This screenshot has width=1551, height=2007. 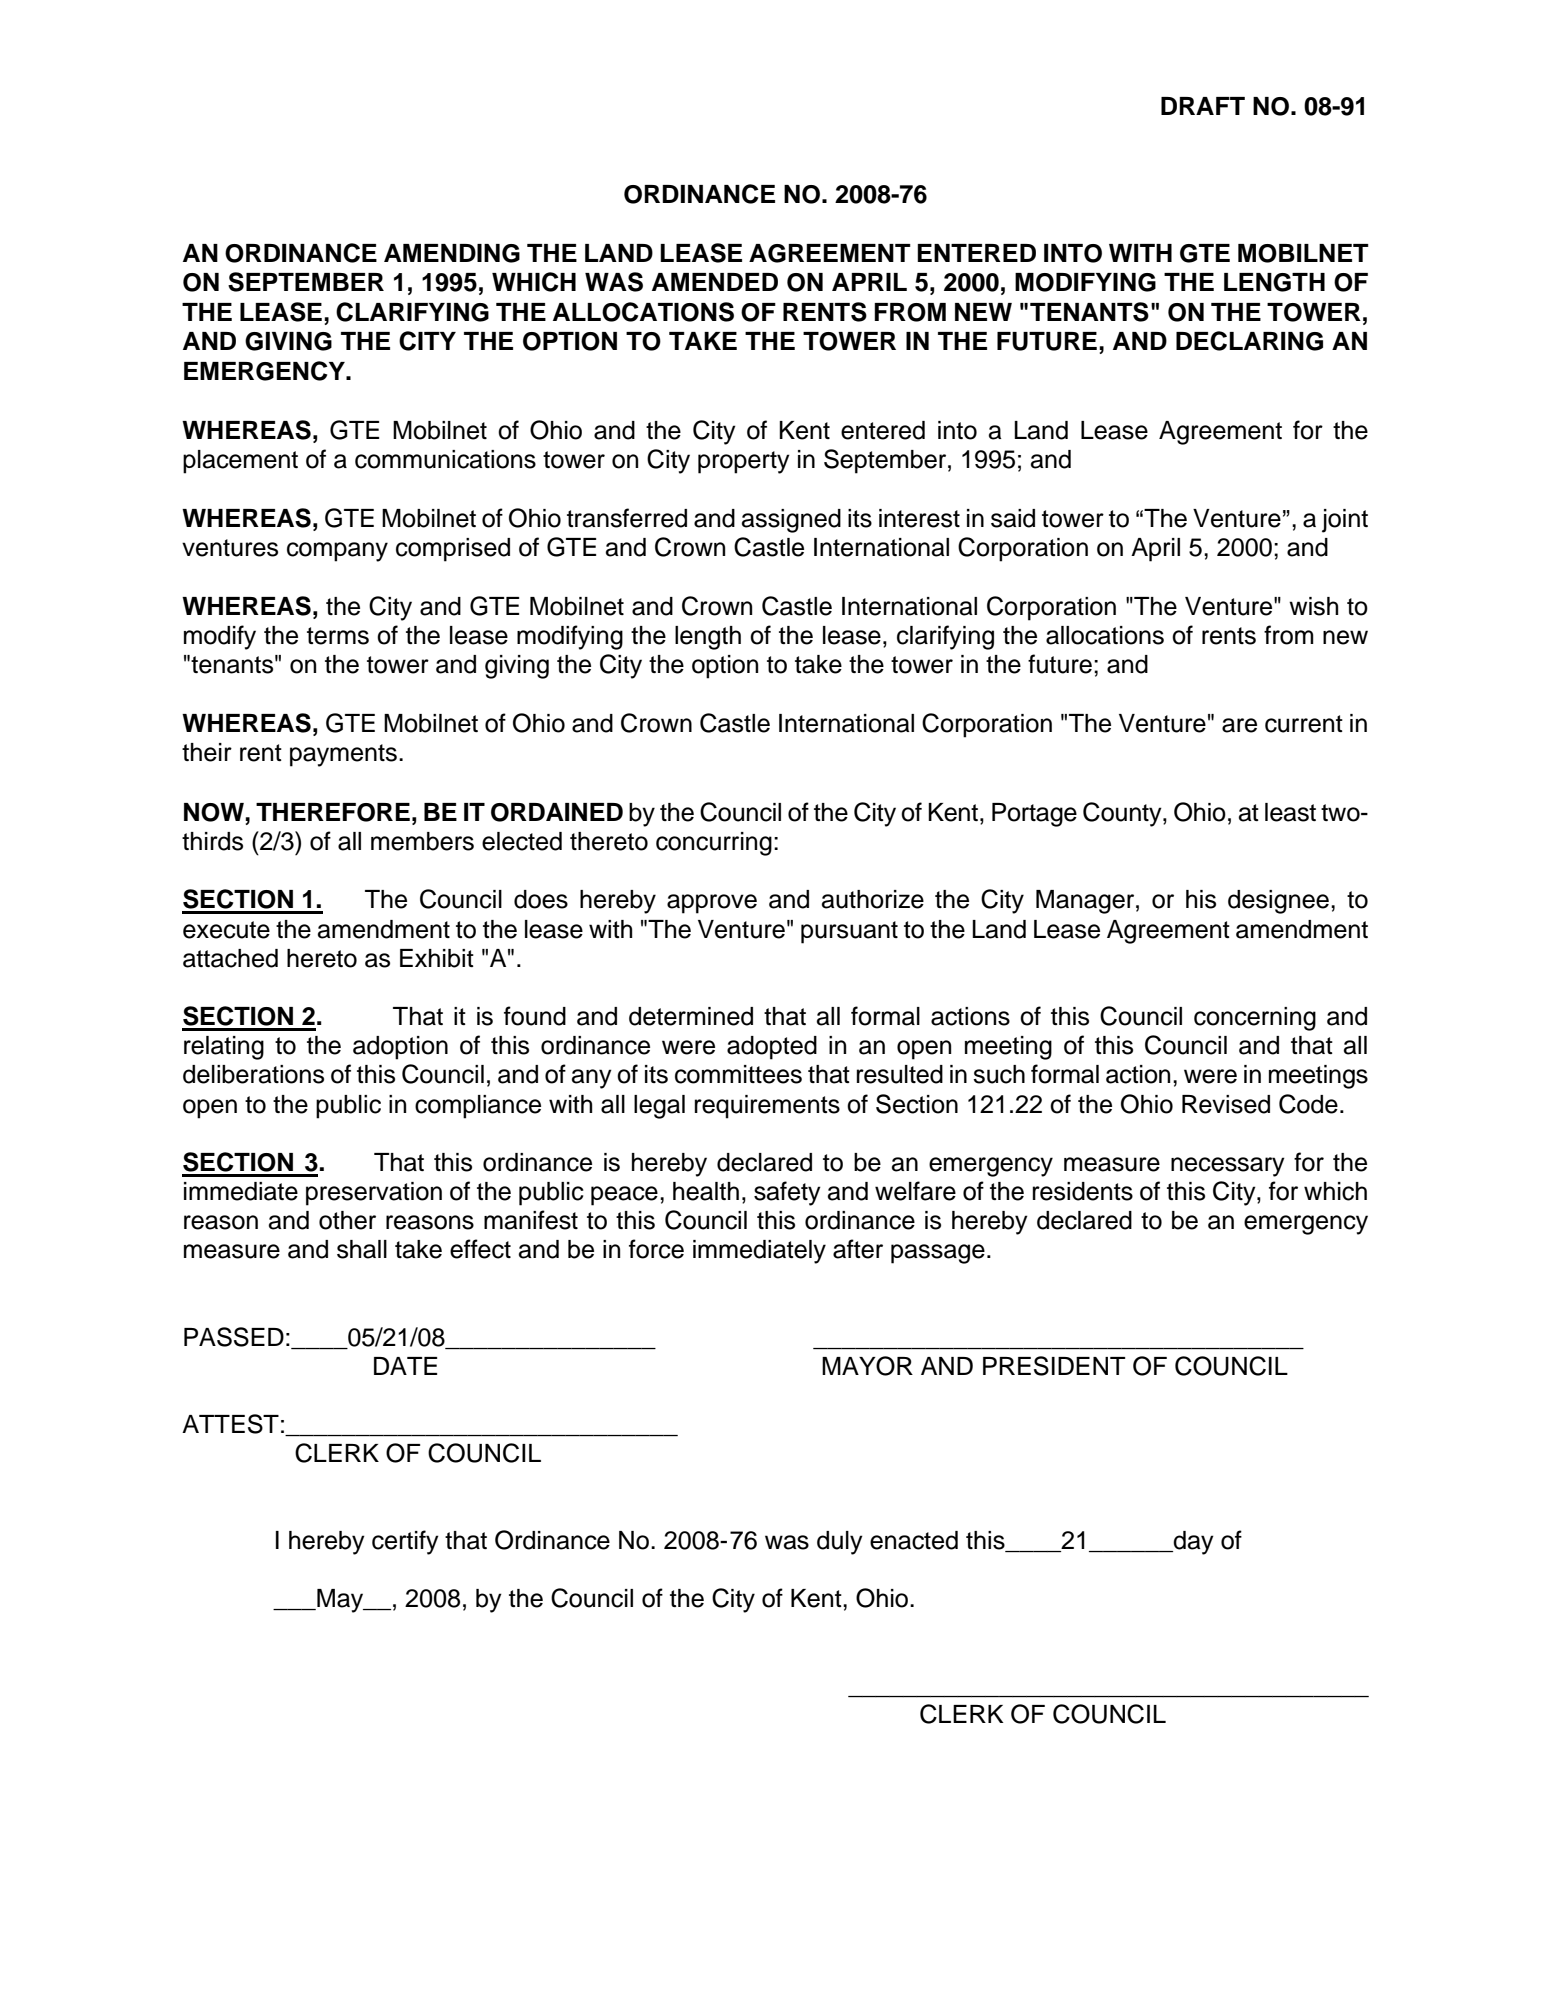 What do you see at coordinates (715, 282) in the screenshot?
I see `AMENDED` at bounding box center [715, 282].
